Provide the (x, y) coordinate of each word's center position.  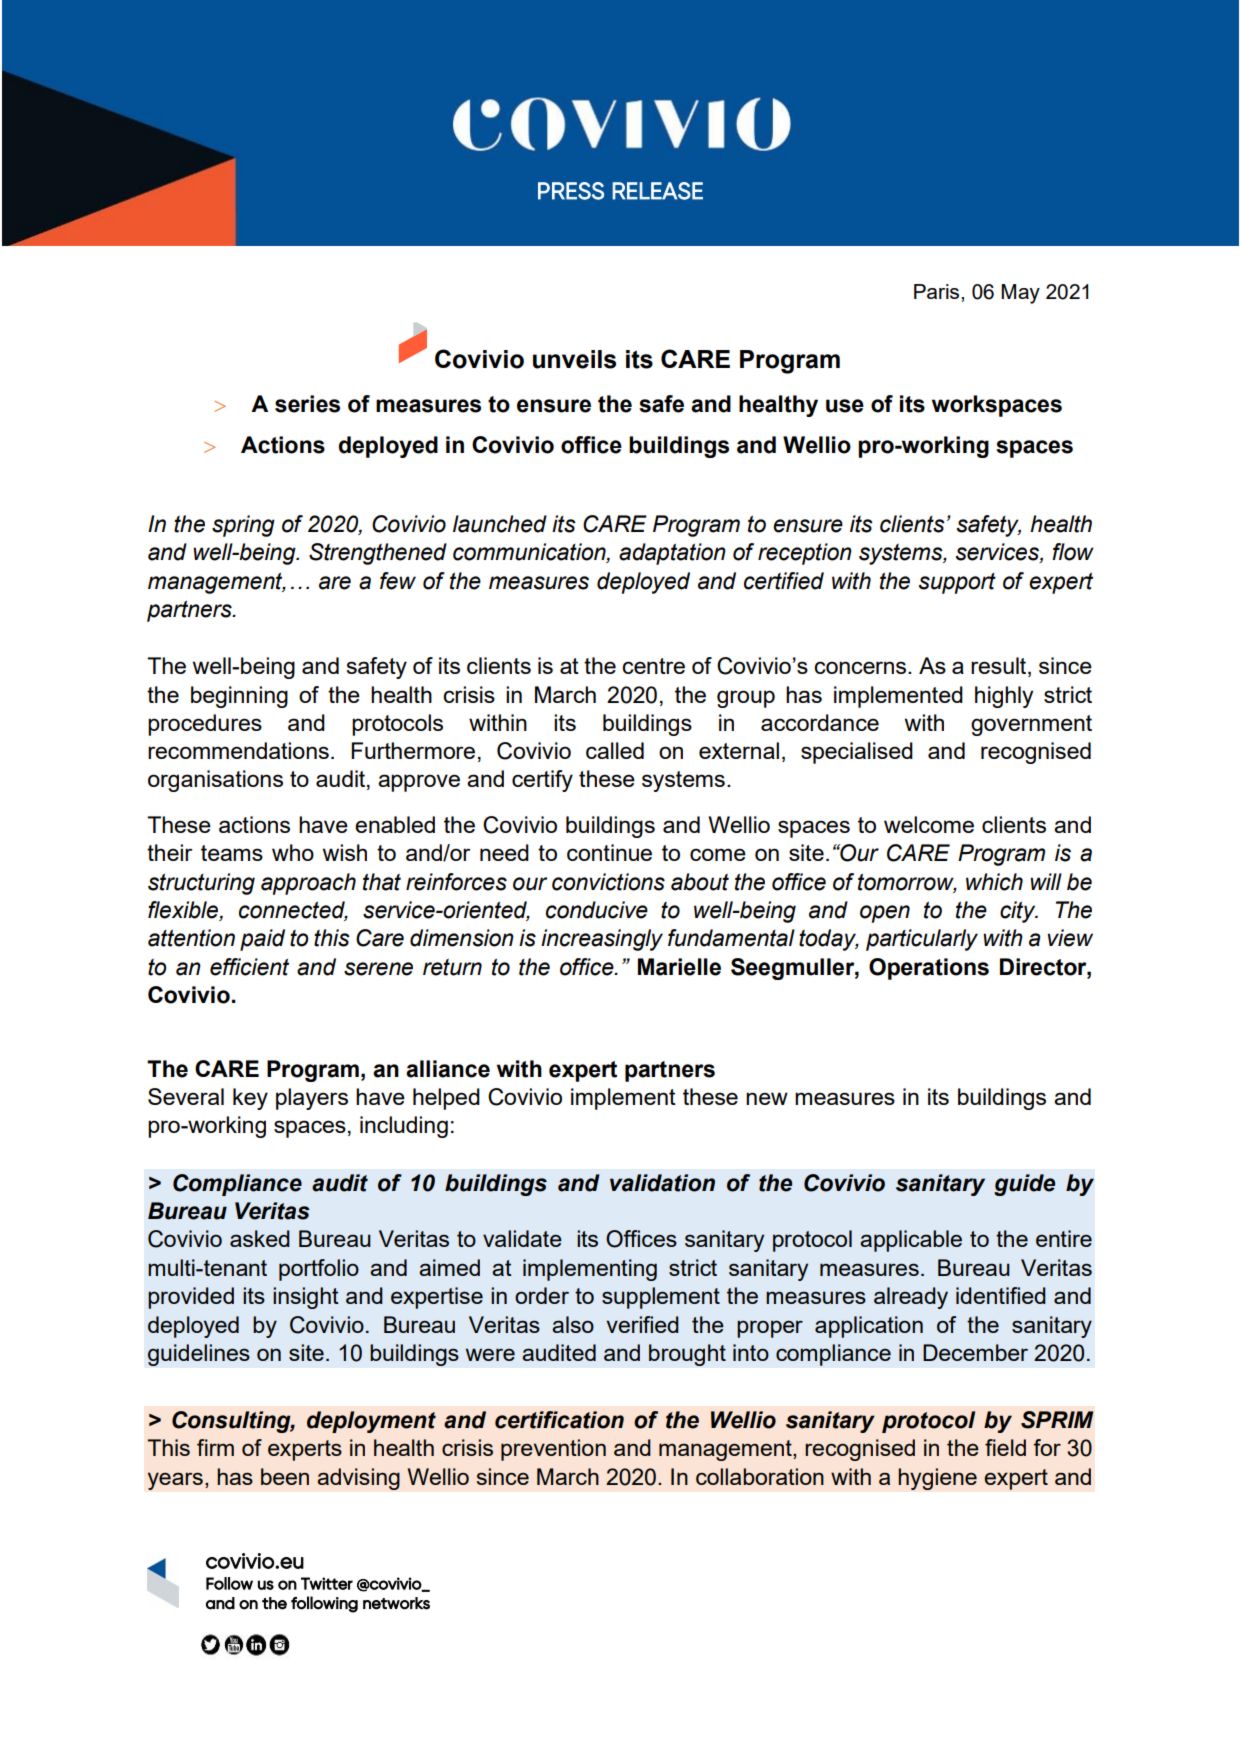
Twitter (327, 1583)
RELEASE (657, 191)
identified (1001, 1295)
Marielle (679, 967)
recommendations (238, 750)
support (957, 583)
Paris (938, 291)
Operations (929, 969)
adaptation (672, 554)
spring (243, 526)
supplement (661, 1298)
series (307, 404)
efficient (249, 967)
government (1031, 725)
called (615, 750)
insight (306, 1298)
